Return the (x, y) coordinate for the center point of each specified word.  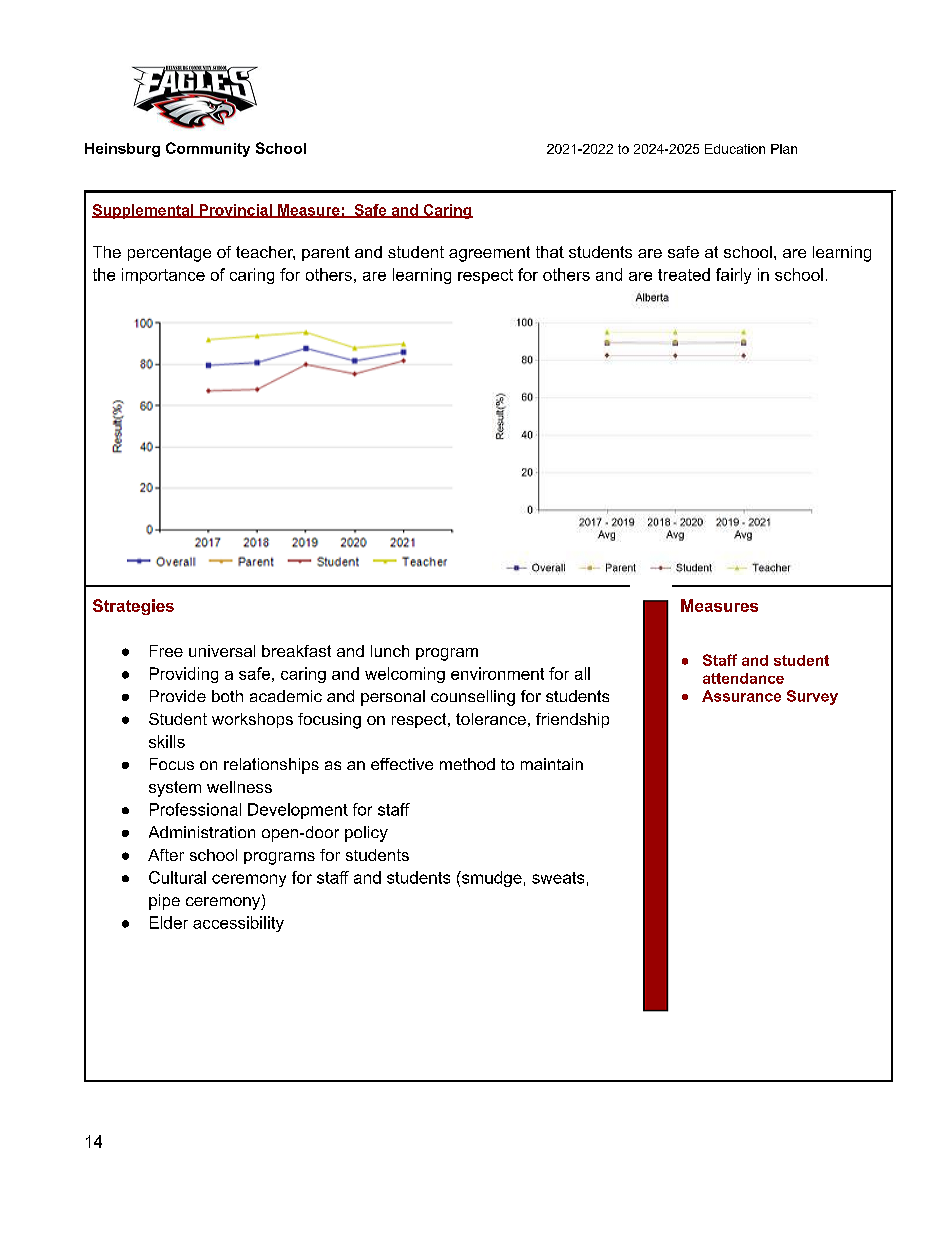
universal (222, 651)
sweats (558, 878)
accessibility (238, 924)
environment (497, 673)
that (550, 252)
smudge (491, 879)
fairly (733, 276)
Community (208, 149)
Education (735, 149)
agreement (489, 254)
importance (163, 276)
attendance (743, 678)
